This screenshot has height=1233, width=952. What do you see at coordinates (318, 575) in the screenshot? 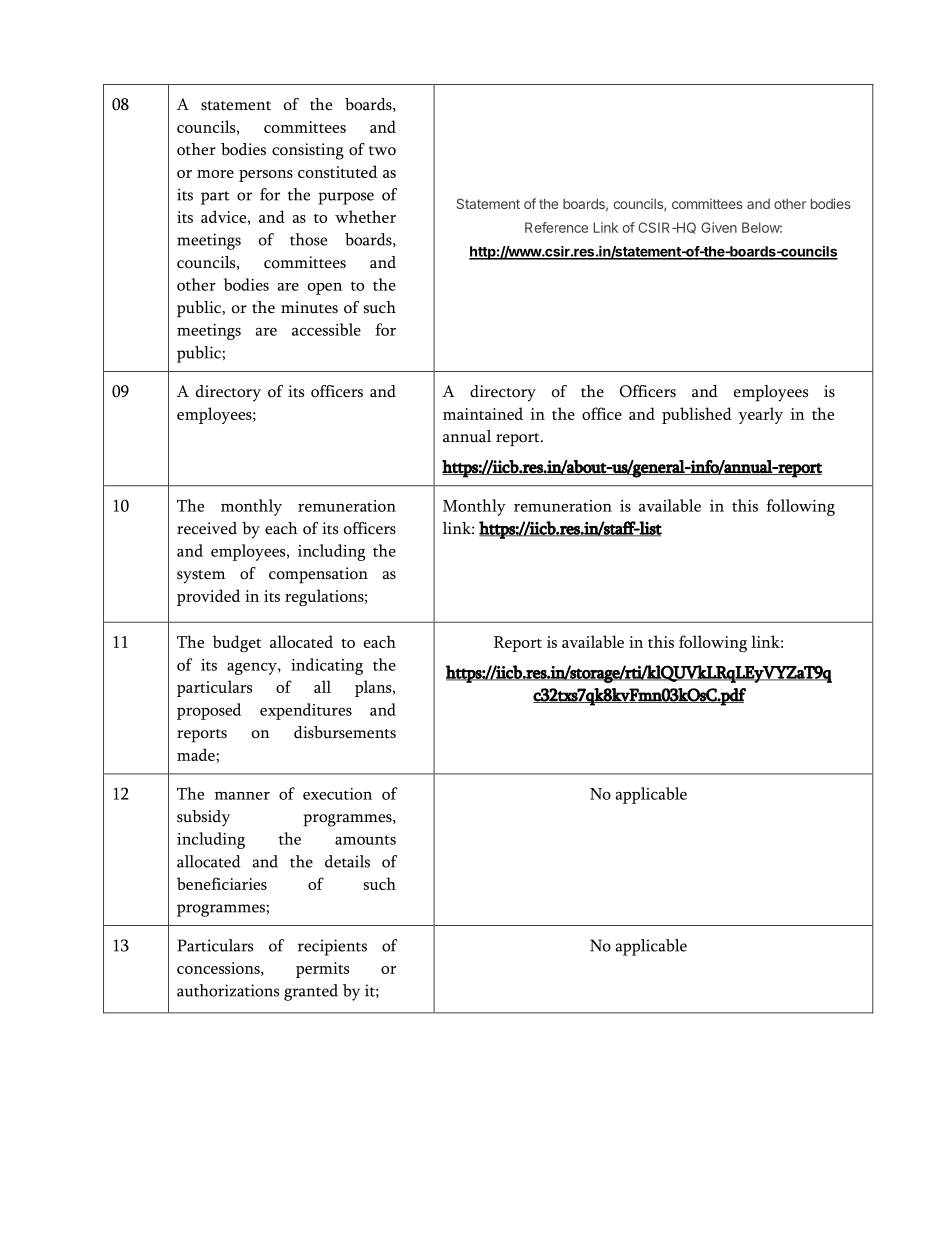
I see `compensation` at bounding box center [318, 575].
